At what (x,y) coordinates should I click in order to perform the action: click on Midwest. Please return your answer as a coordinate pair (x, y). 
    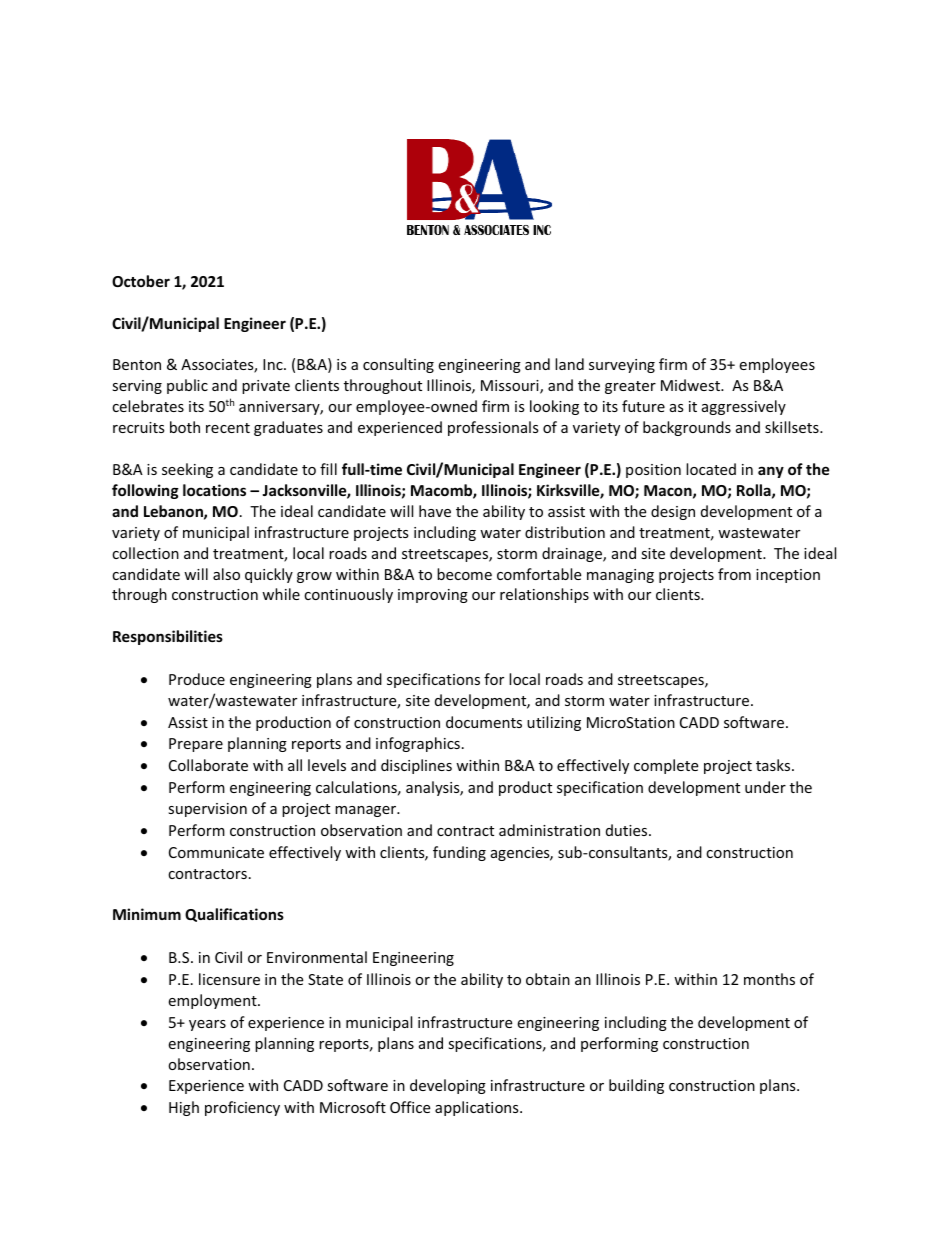
    Looking at the image, I should click on (691, 385).
